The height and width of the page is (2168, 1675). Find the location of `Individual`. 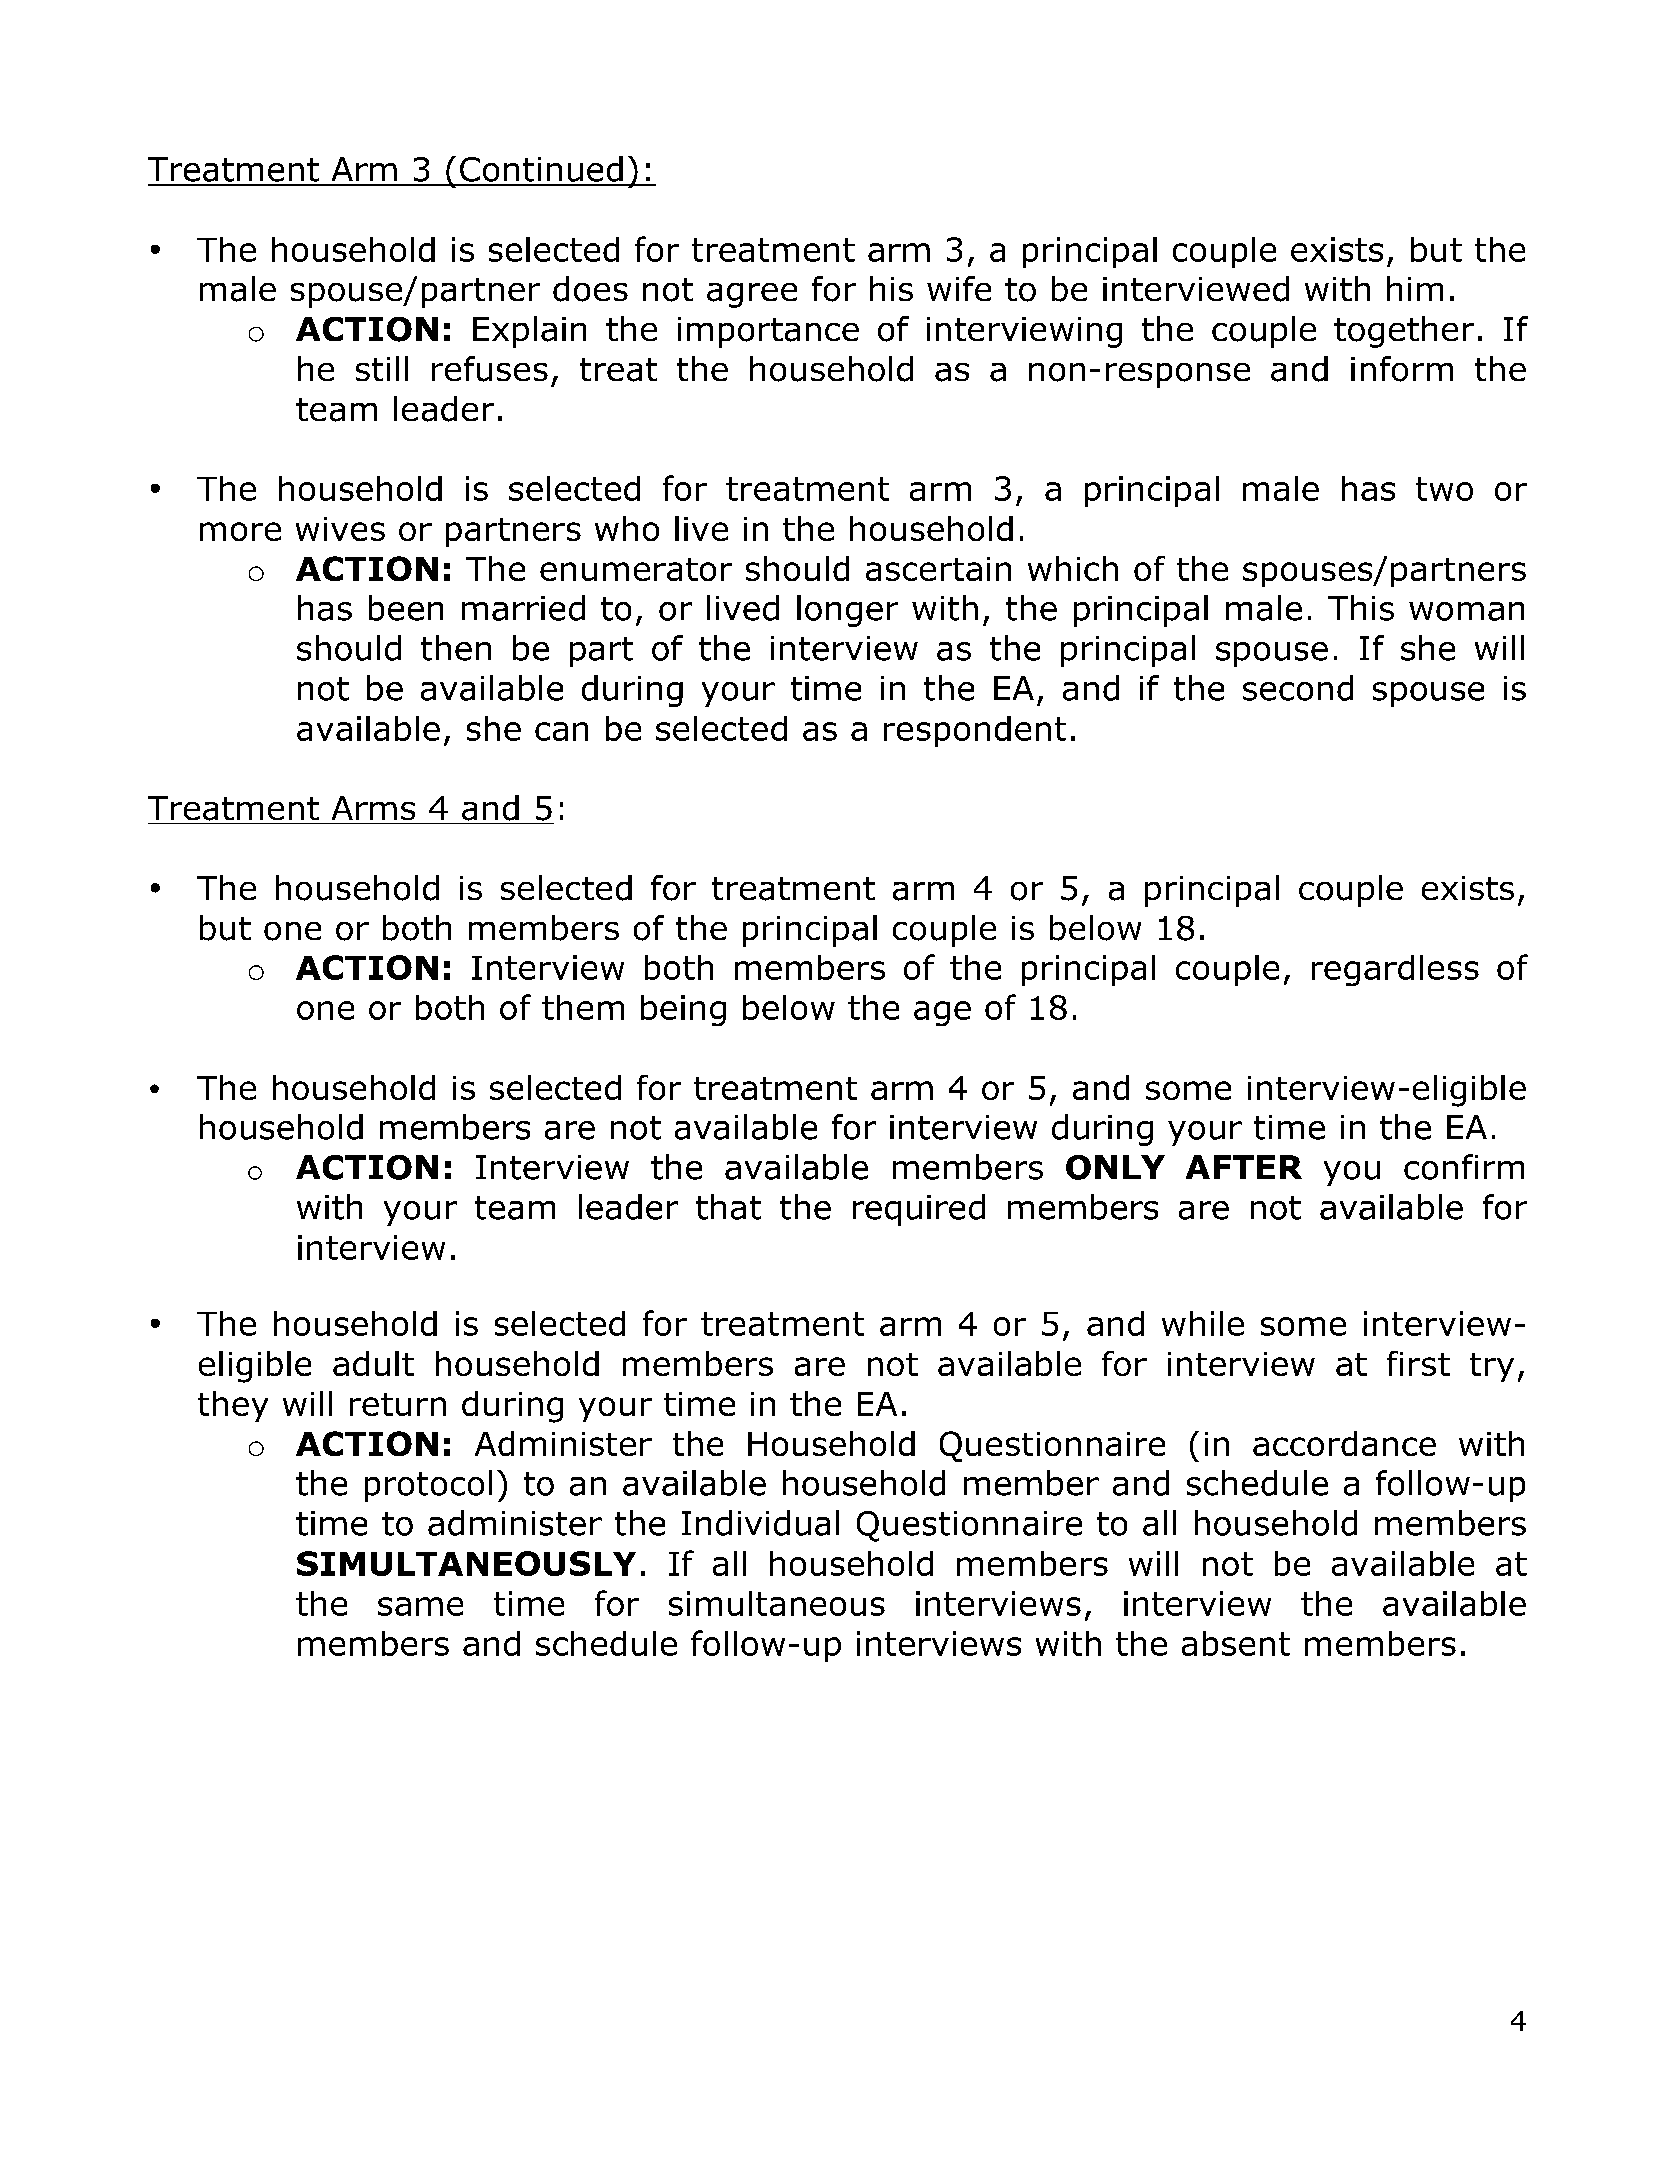

Individual is located at coordinates (760, 1523).
